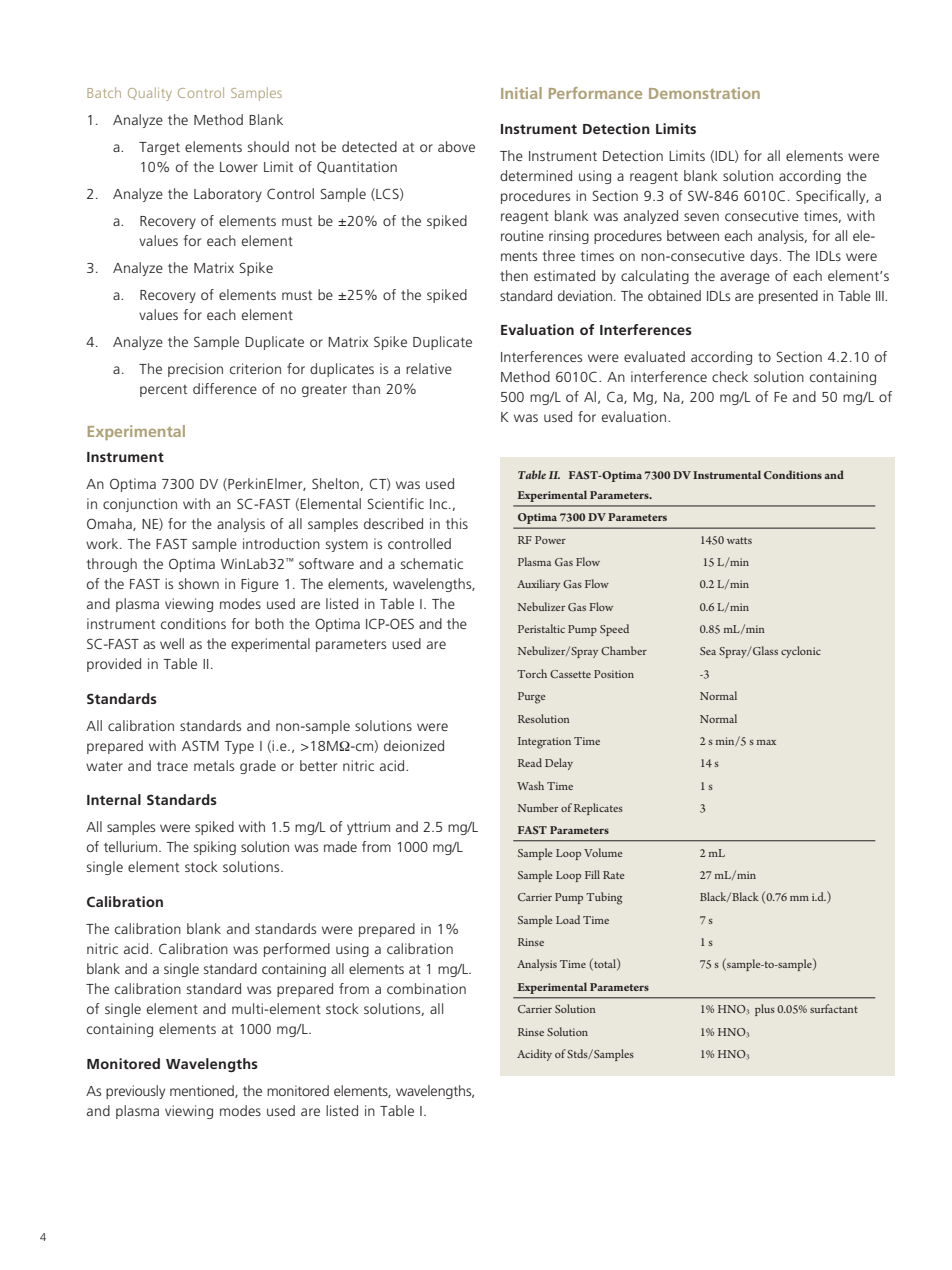 This screenshot has width=952, height=1270. What do you see at coordinates (203, 1091) in the screenshot?
I see `mentioned` at bounding box center [203, 1091].
